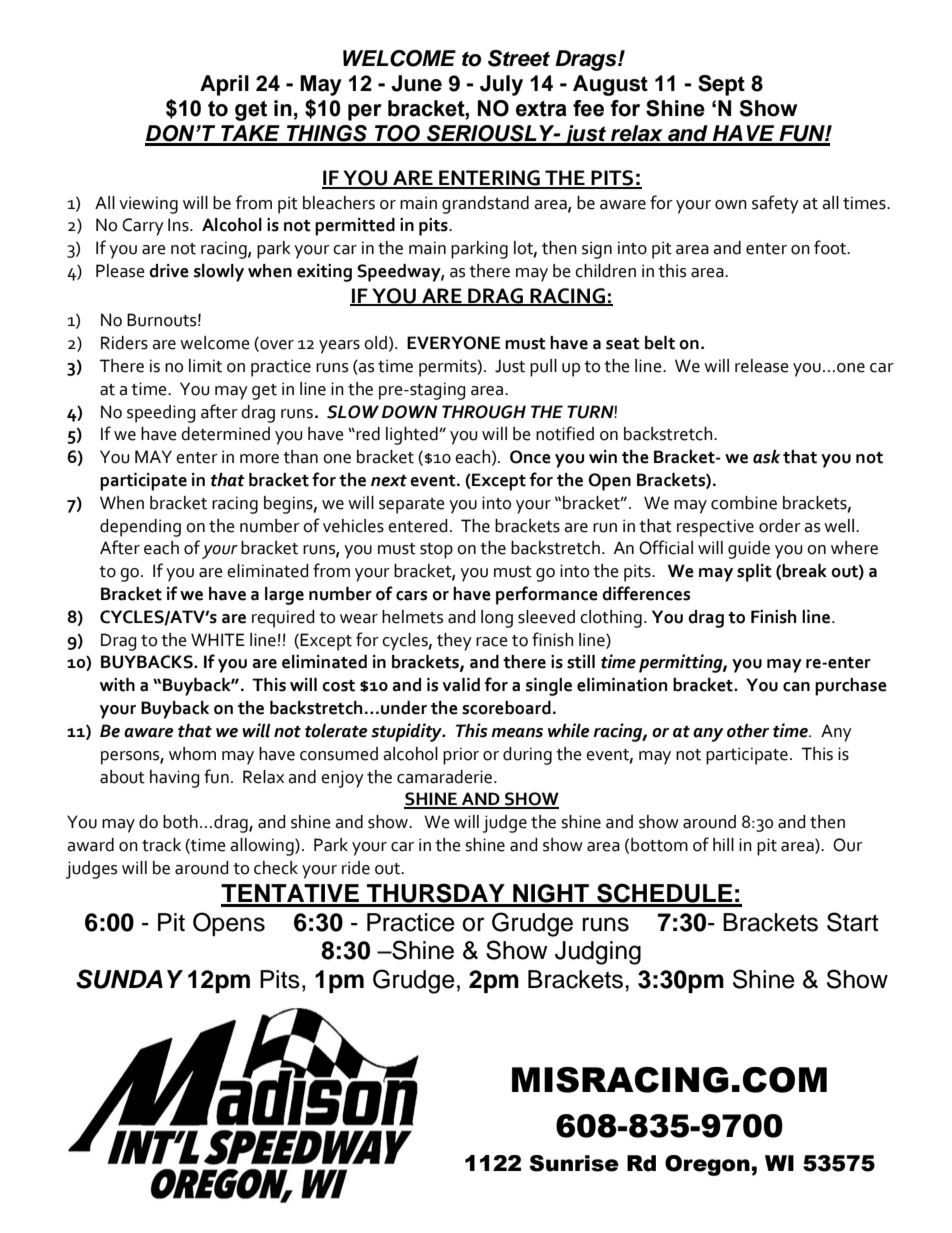 Image resolution: width=952 pixels, height=1233 pixels. Describe the element at coordinates (721, 85) in the screenshot. I see `Sept` at that location.
